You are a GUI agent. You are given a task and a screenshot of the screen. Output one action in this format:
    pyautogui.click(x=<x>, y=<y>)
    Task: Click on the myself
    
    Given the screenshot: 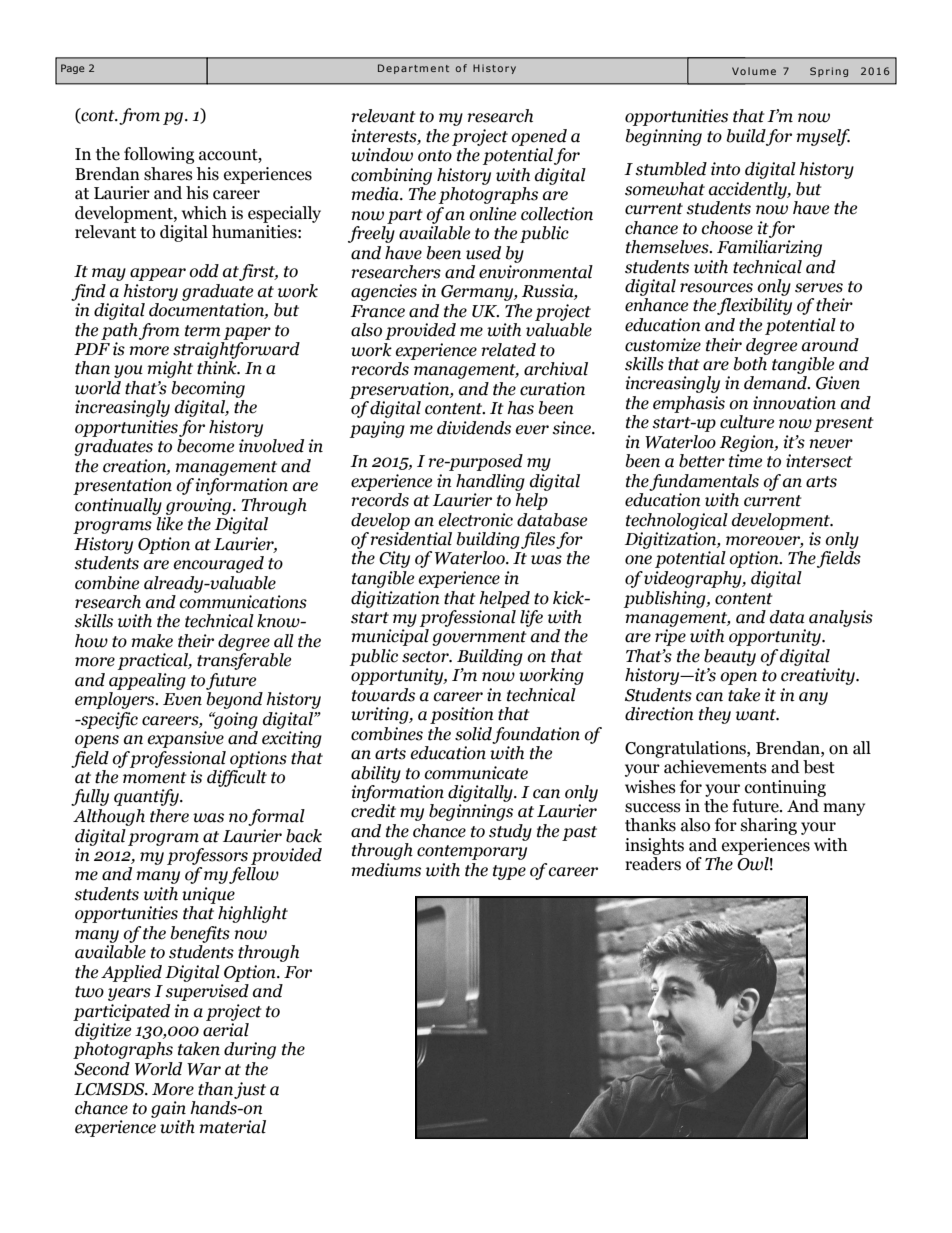 What is the action you would take?
    pyautogui.click(x=823, y=137)
